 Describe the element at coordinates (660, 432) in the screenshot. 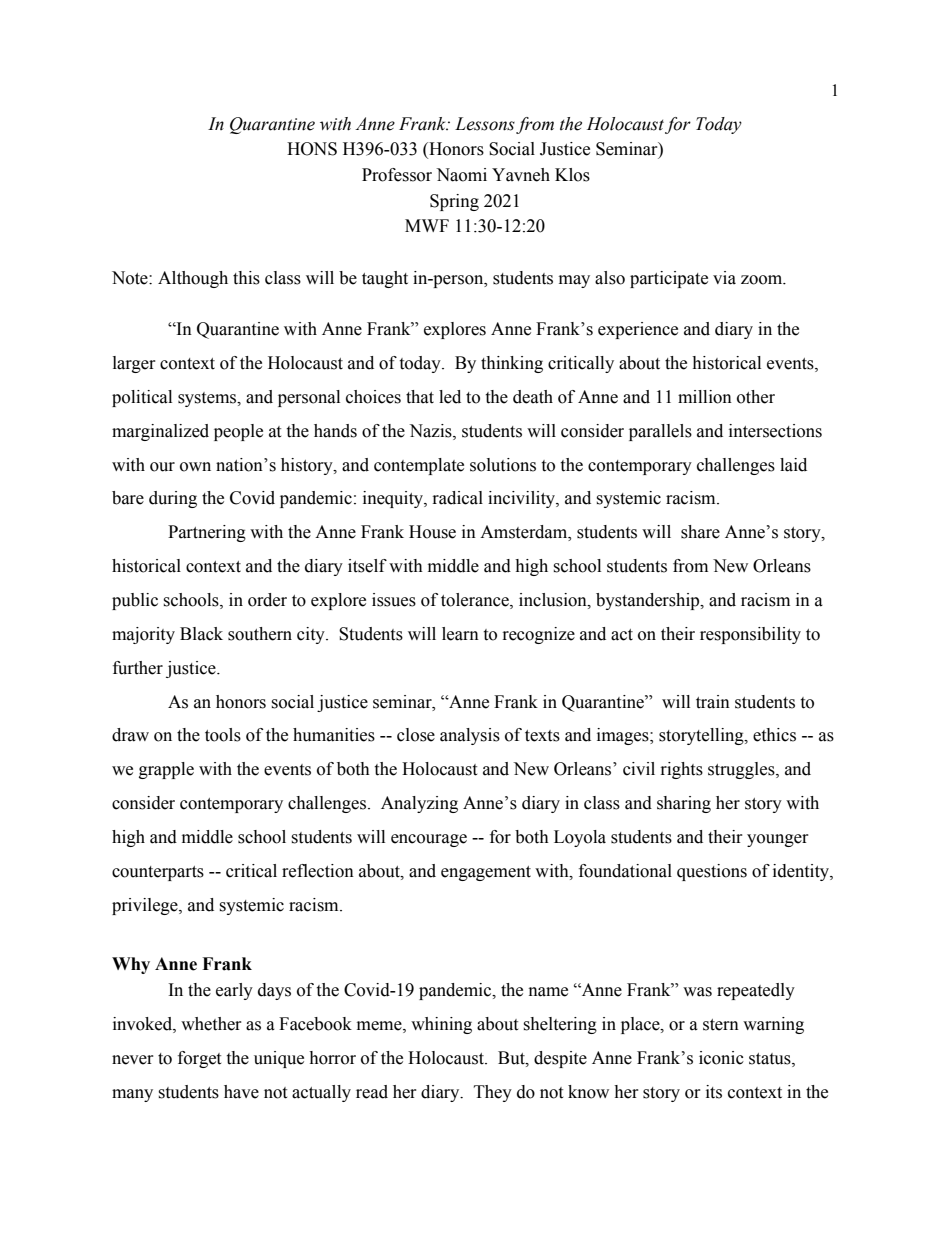

I see `parallels` at that location.
